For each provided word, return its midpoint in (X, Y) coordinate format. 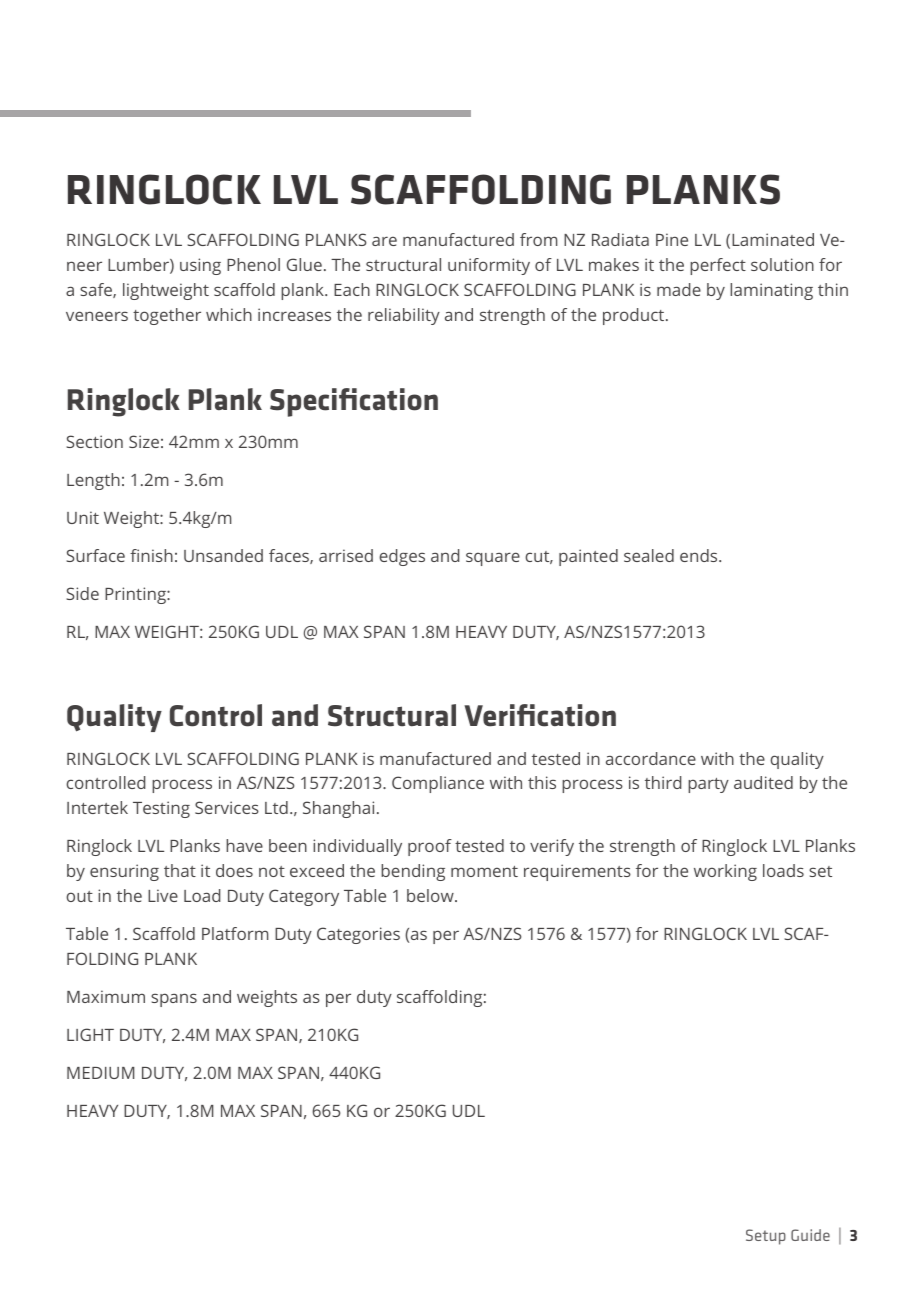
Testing (161, 809)
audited (763, 782)
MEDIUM (100, 1073)
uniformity (489, 266)
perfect (718, 266)
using (200, 266)
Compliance (438, 784)
